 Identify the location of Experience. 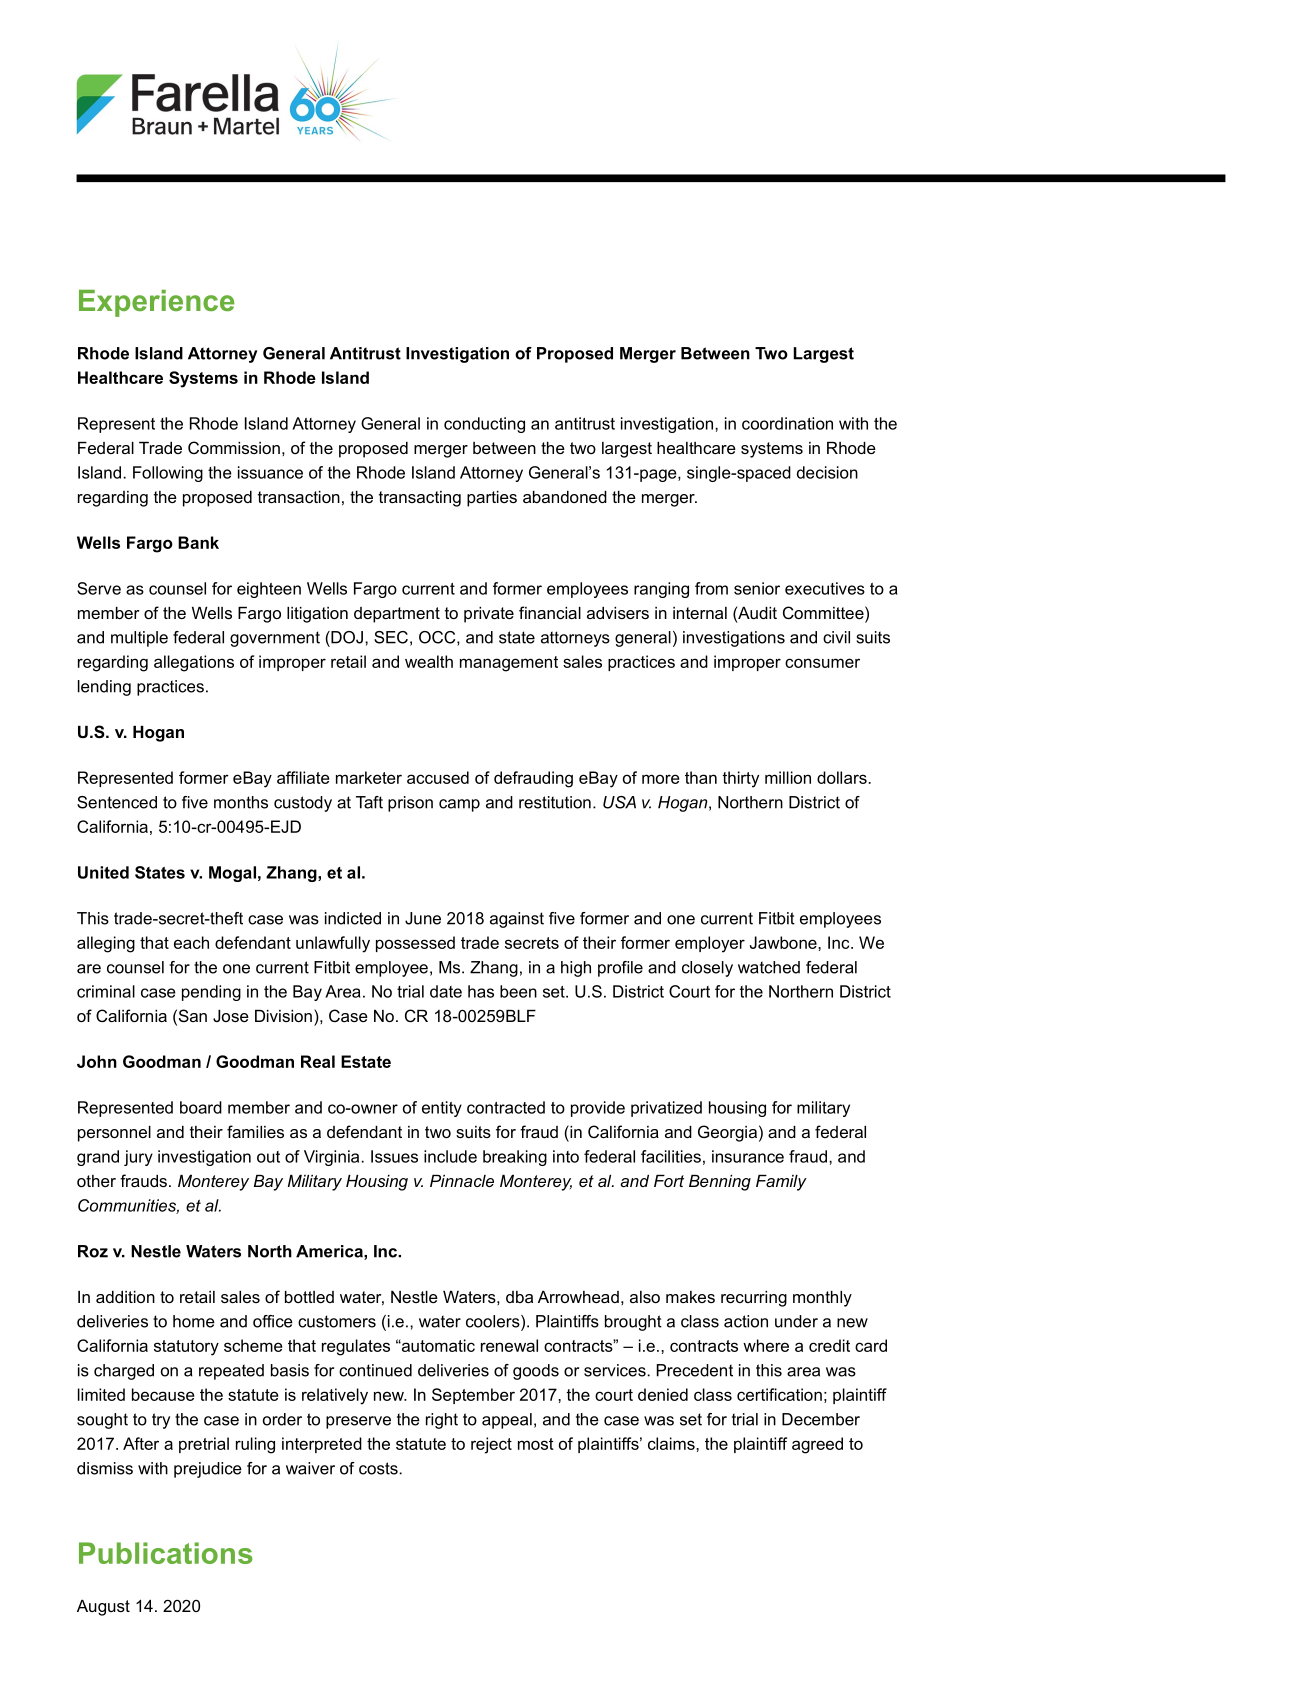
(156, 303).
